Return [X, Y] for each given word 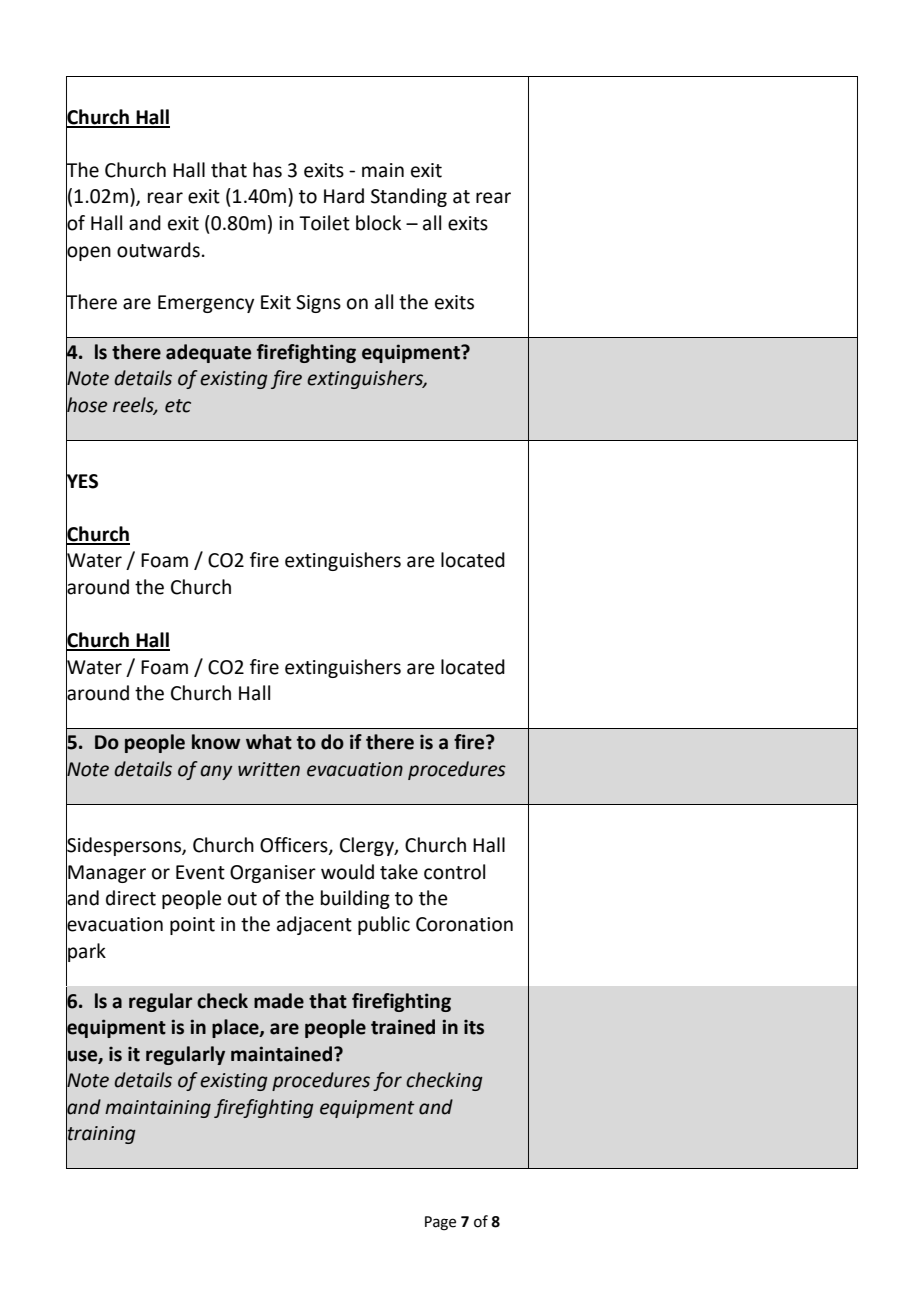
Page [440, 1223]
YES [82, 481]
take [399, 872]
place [236, 1028]
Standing [409, 197]
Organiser [273, 874]
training [101, 1135]
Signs [318, 304]
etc [178, 406]
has [267, 170]
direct [131, 898]
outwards [158, 250]
